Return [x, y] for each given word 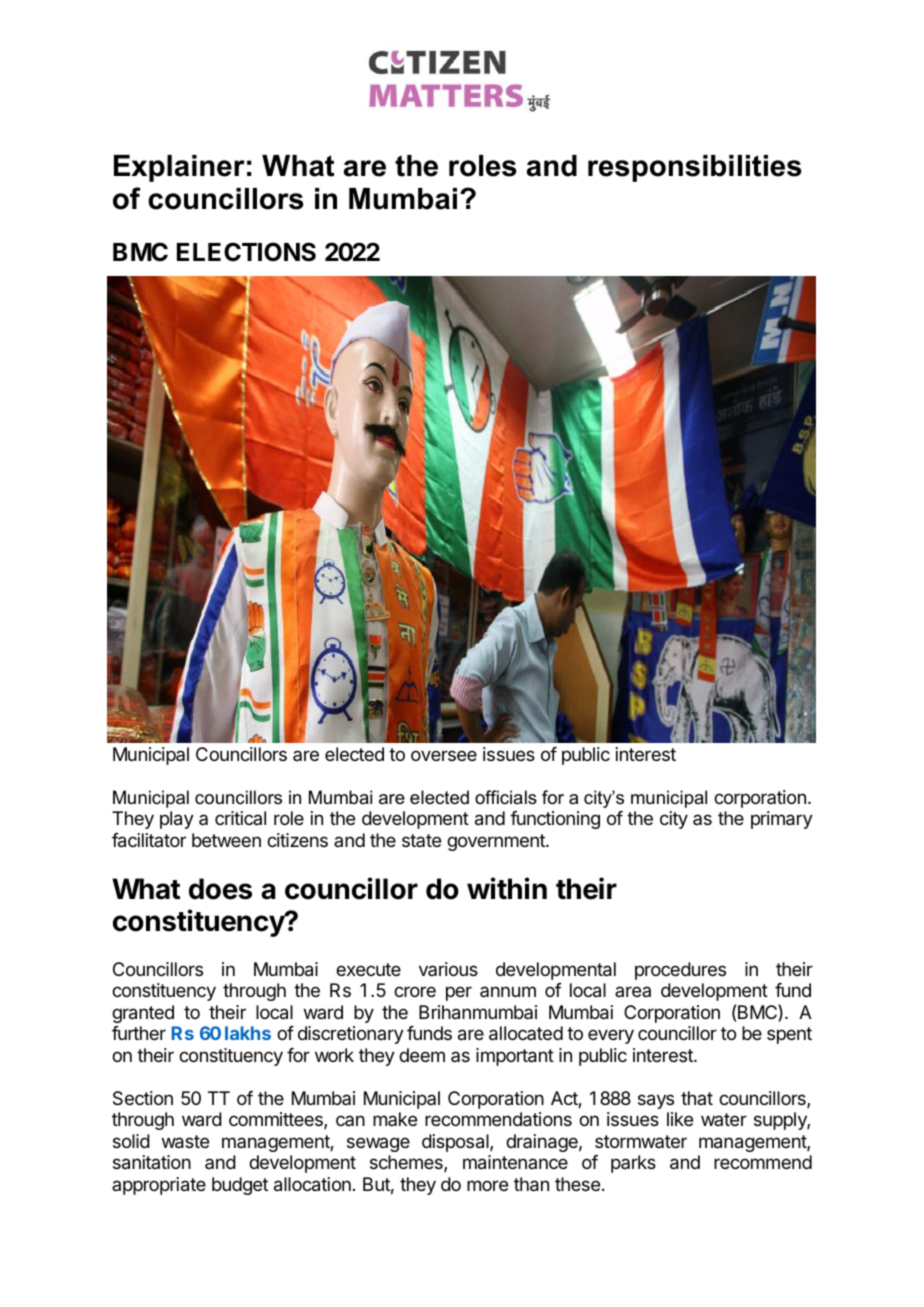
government [497, 842]
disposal [456, 1143]
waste [185, 1142]
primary [782, 820]
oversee [444, 755]
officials [506, 797]
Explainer [179, 168]
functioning [555, 820]
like [680, 1119]
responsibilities [695, 168]
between [226, 840]
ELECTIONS [246, 252]
